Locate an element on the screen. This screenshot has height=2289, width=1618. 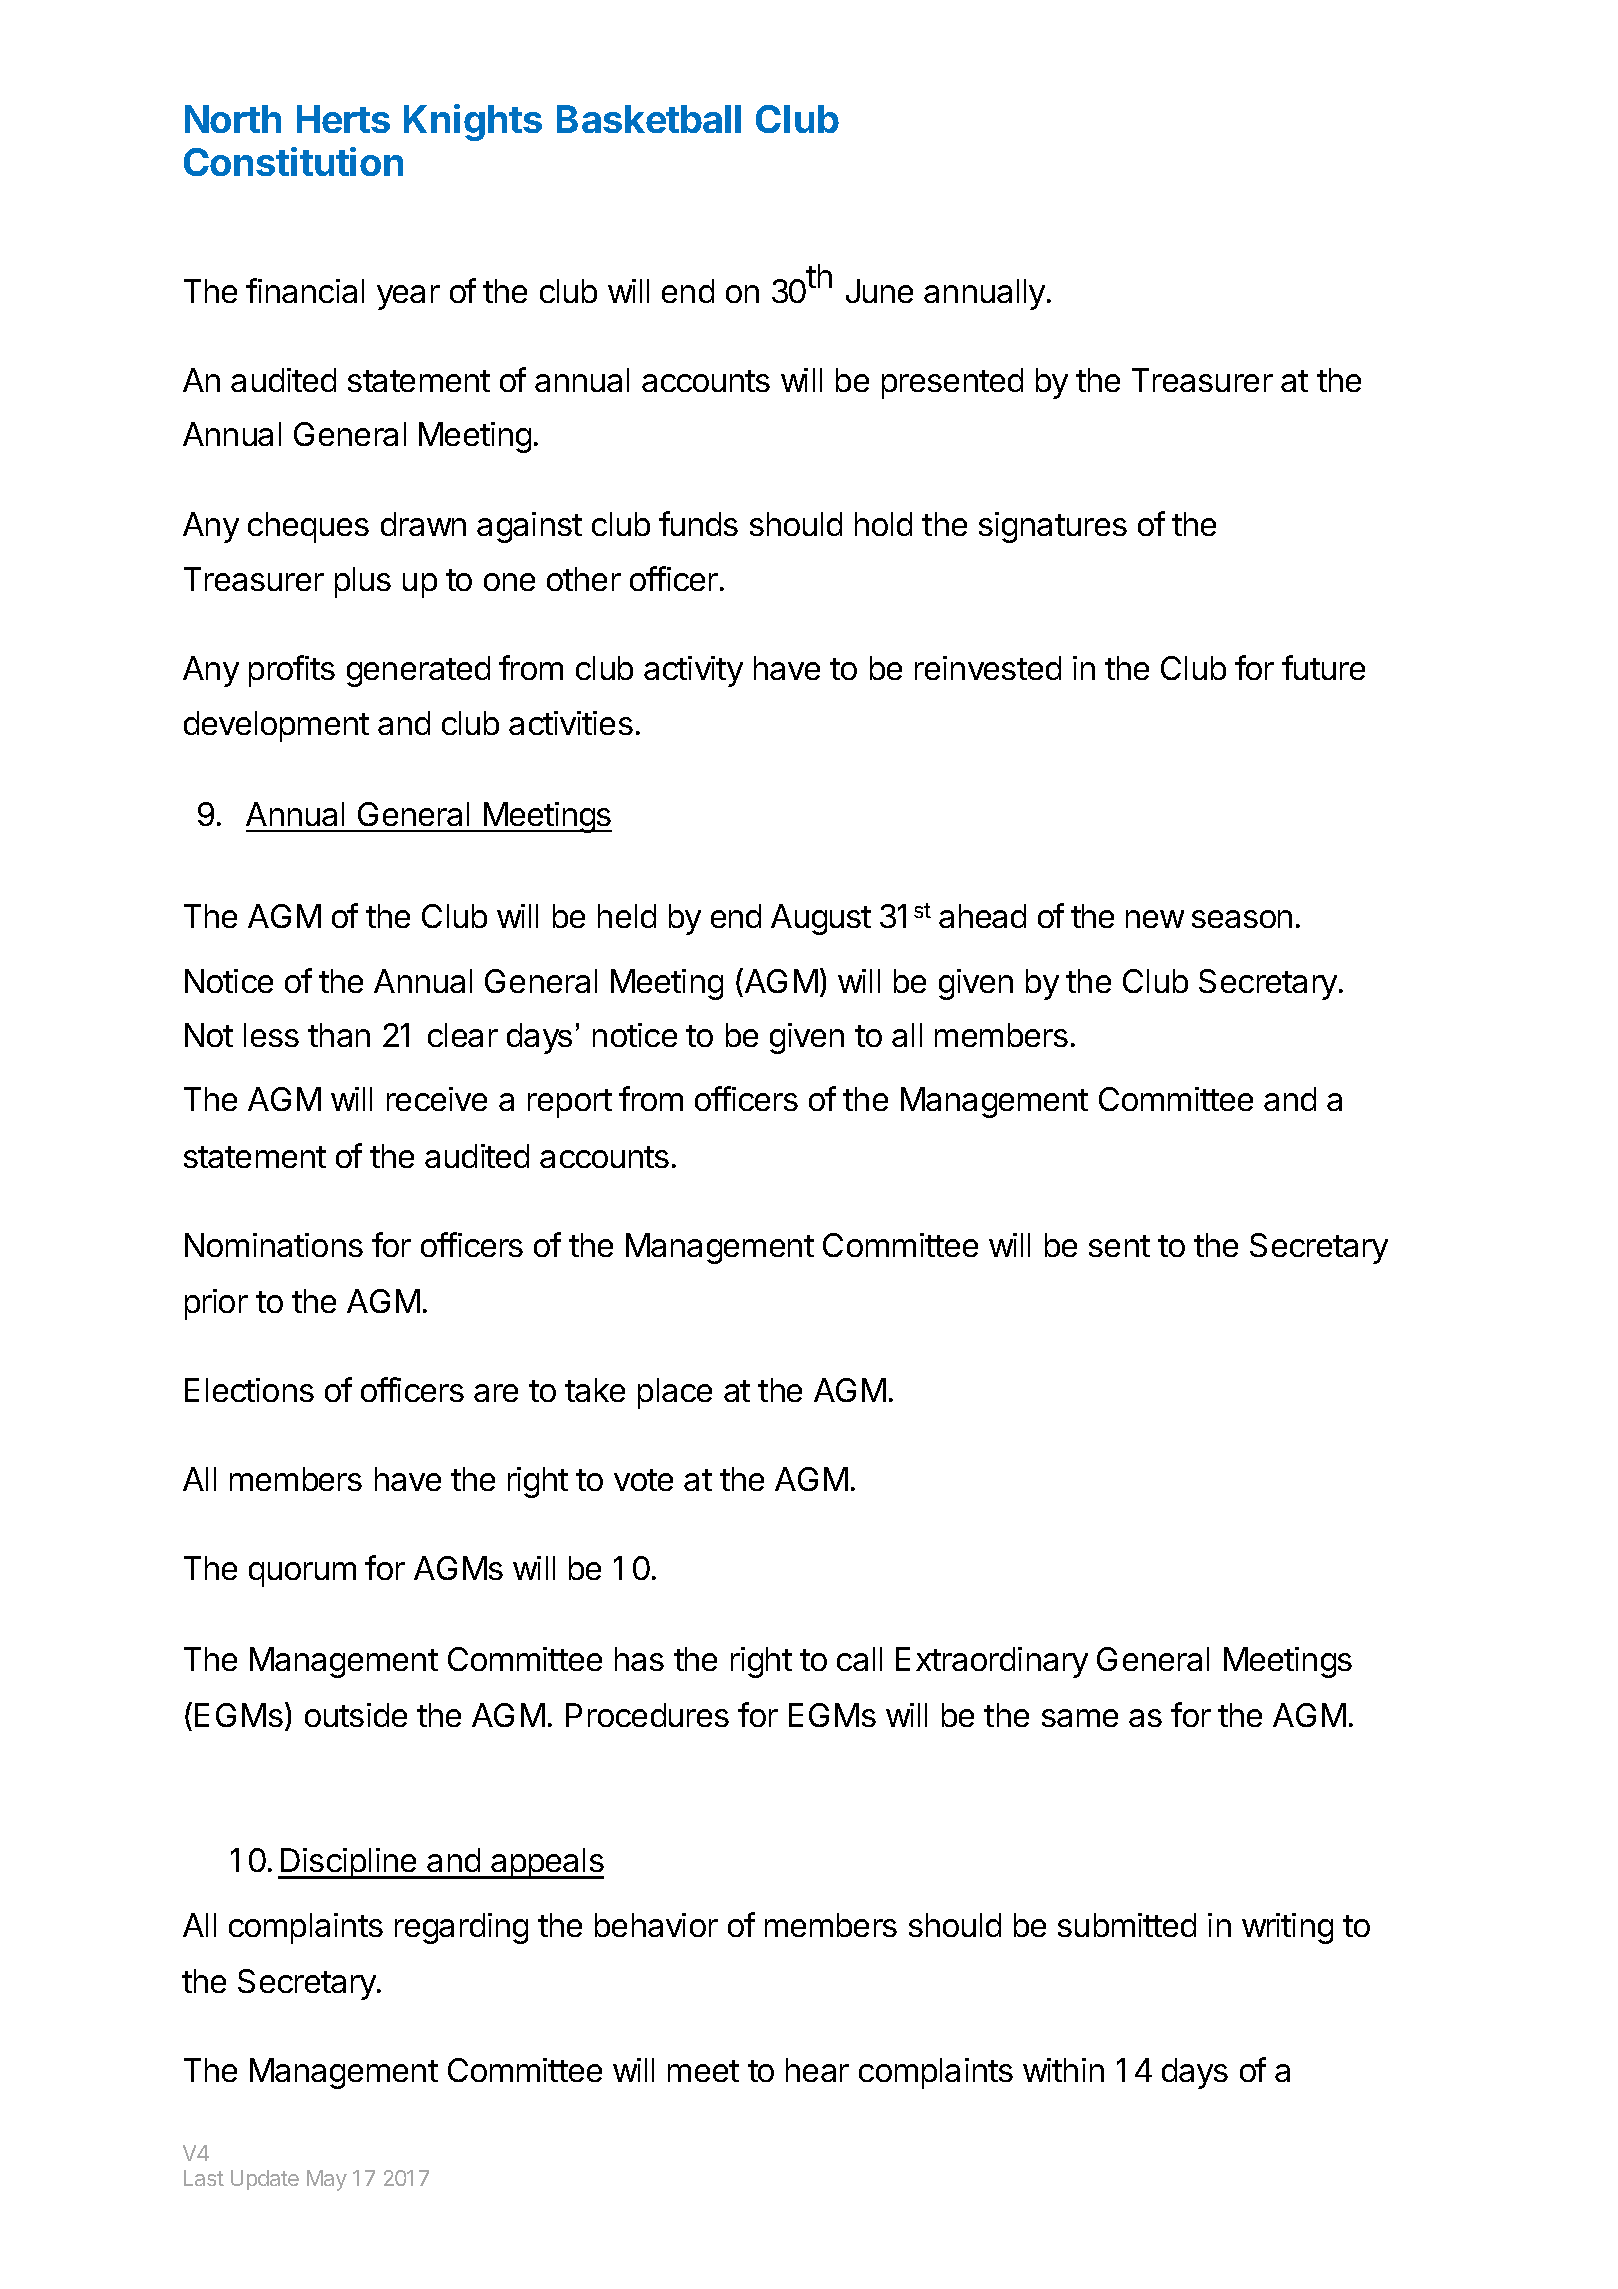
June is located at coordinates (879, 291).
